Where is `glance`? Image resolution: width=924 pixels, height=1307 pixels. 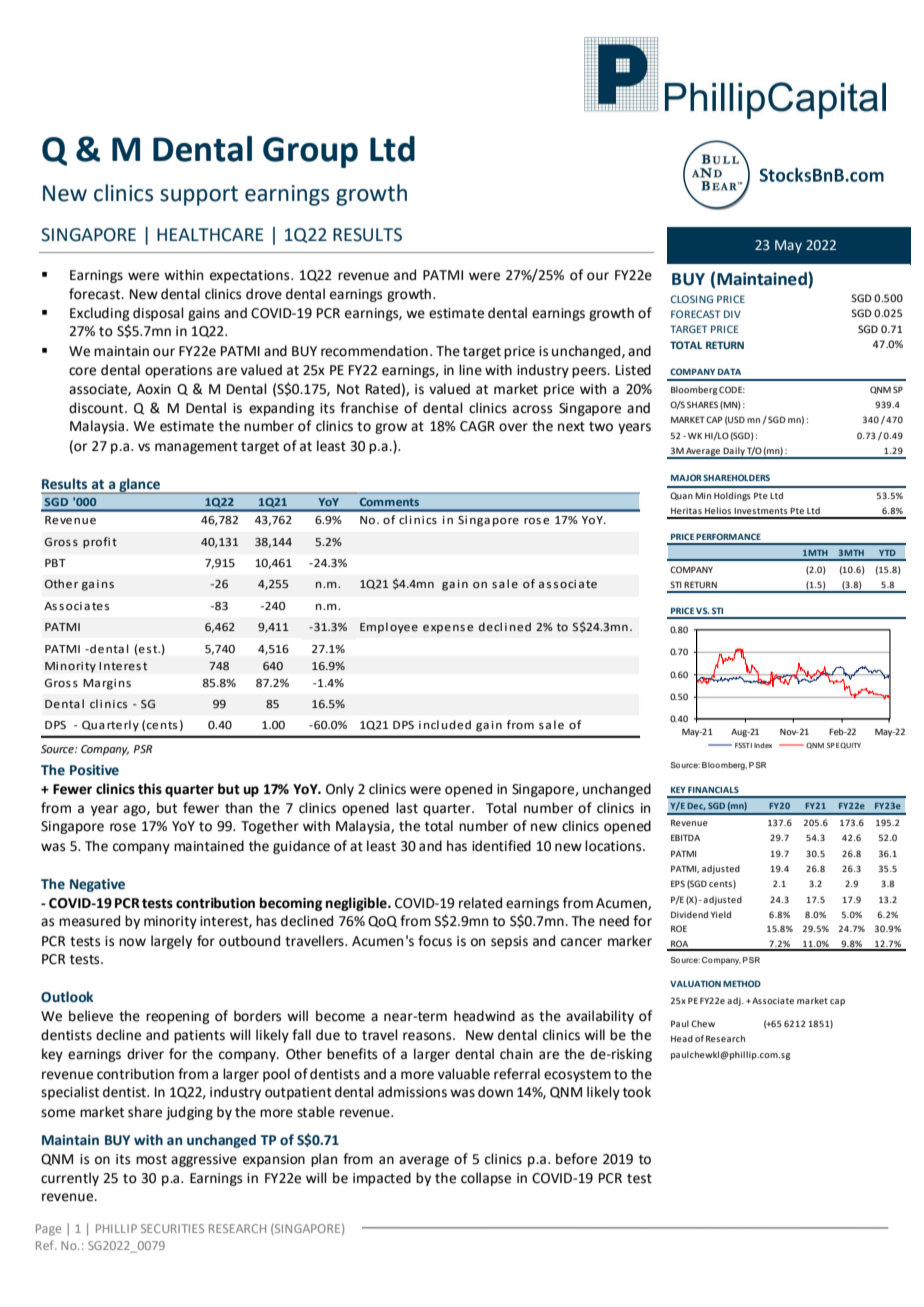 glance is located at coordinates (139, 486).
